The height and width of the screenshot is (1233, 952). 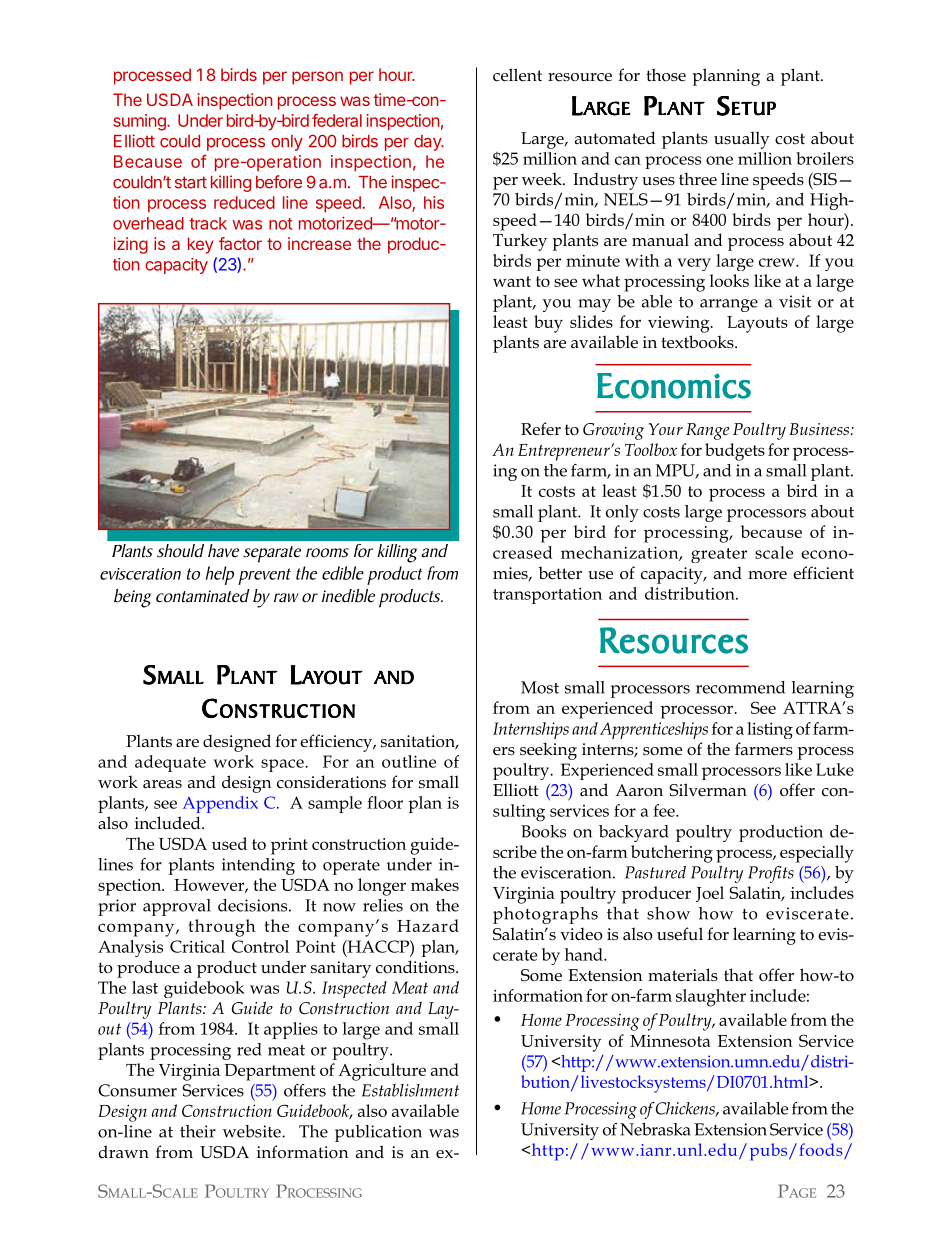 What do you see at coordinates (771, 874) in the screenshot?
I see `Profits` at bounding box center [771, 874].
